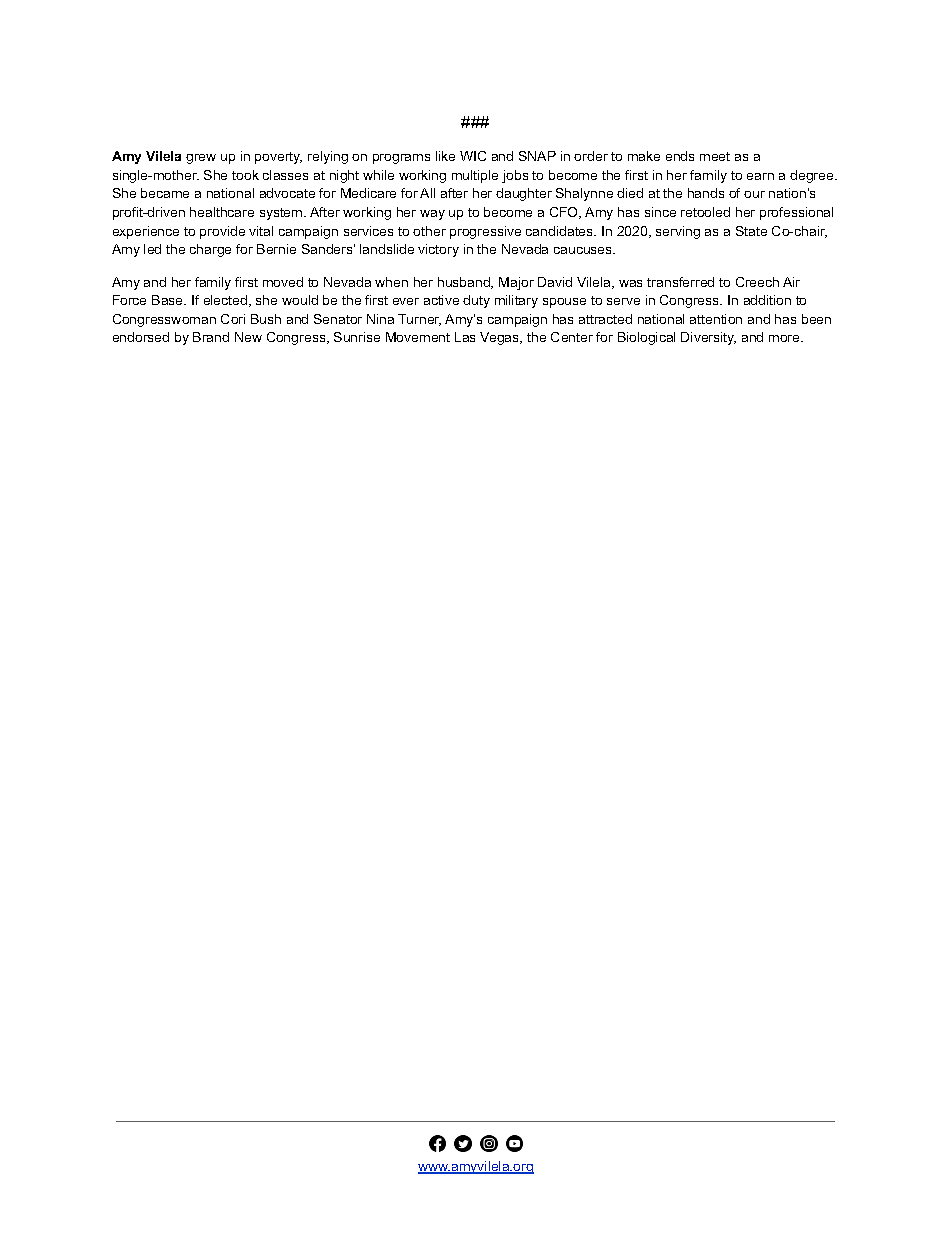  What do you see at coordinates (165, 193) in the image?
I see `became` at bounding box center [165, 193].
